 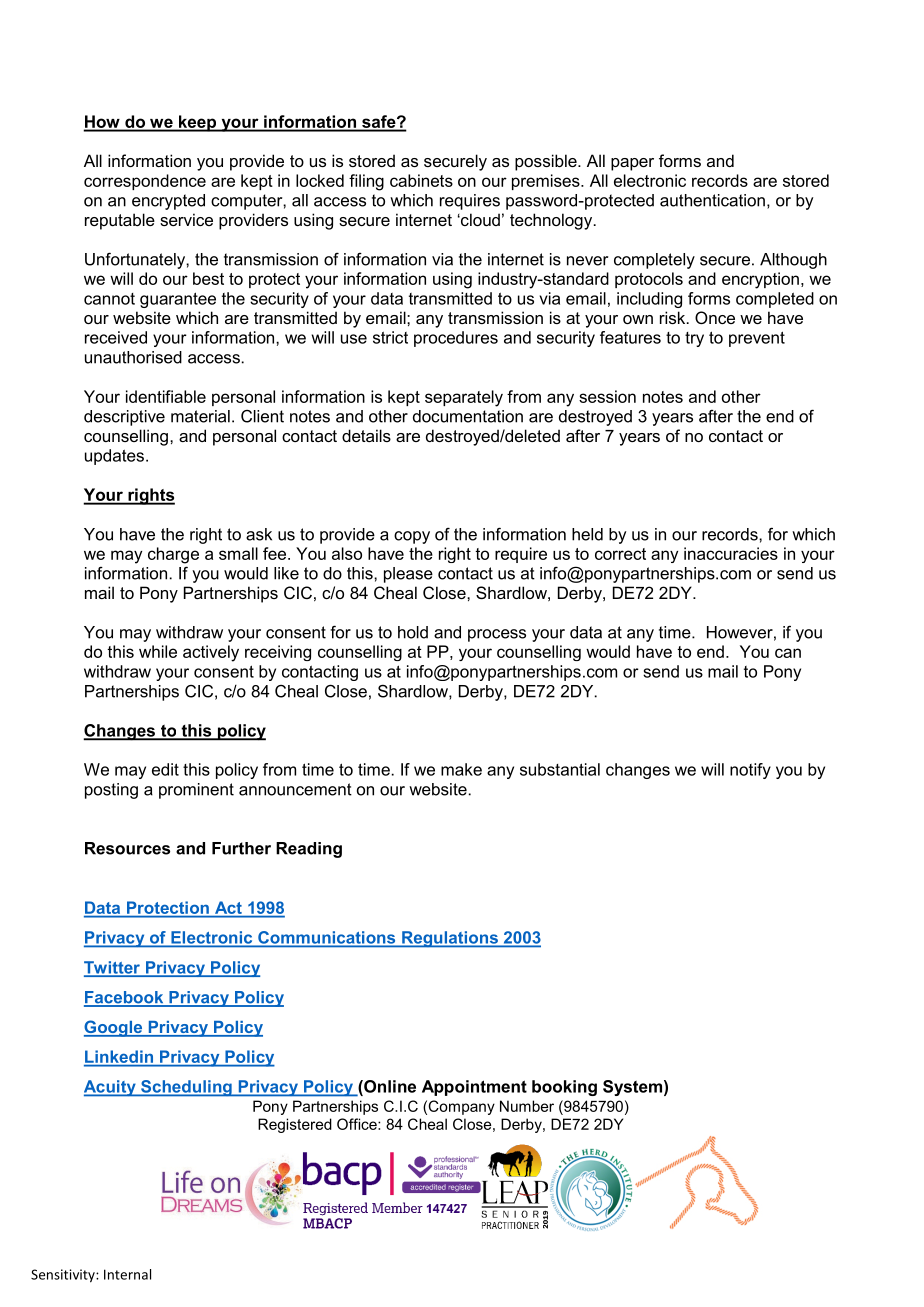 What do you see at coordinates (712, 200) in the document?
I see `authentication` at bounding box center [712, 200].
